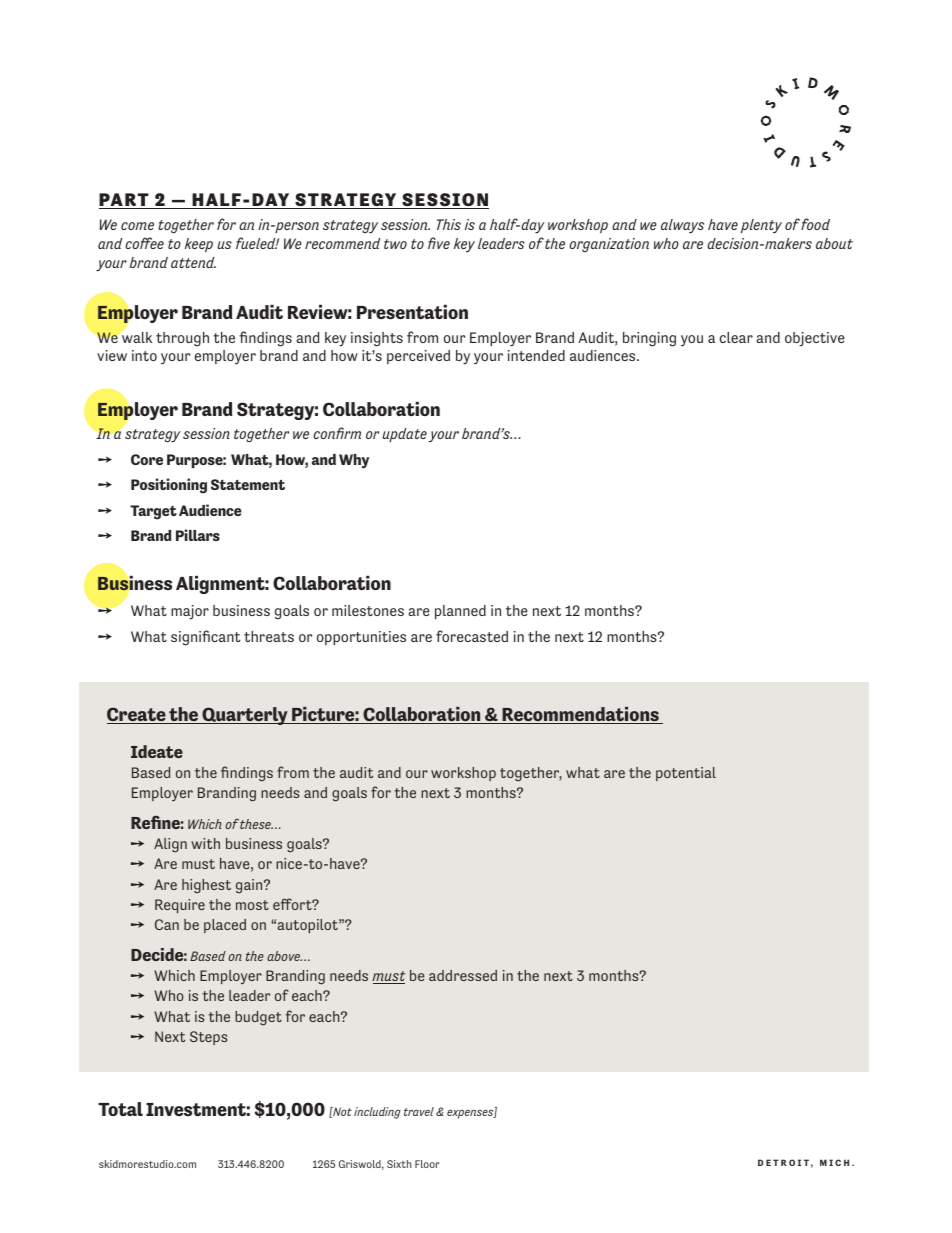 The image size is (952, 1233). I want to click on This, so click(449, 224).
